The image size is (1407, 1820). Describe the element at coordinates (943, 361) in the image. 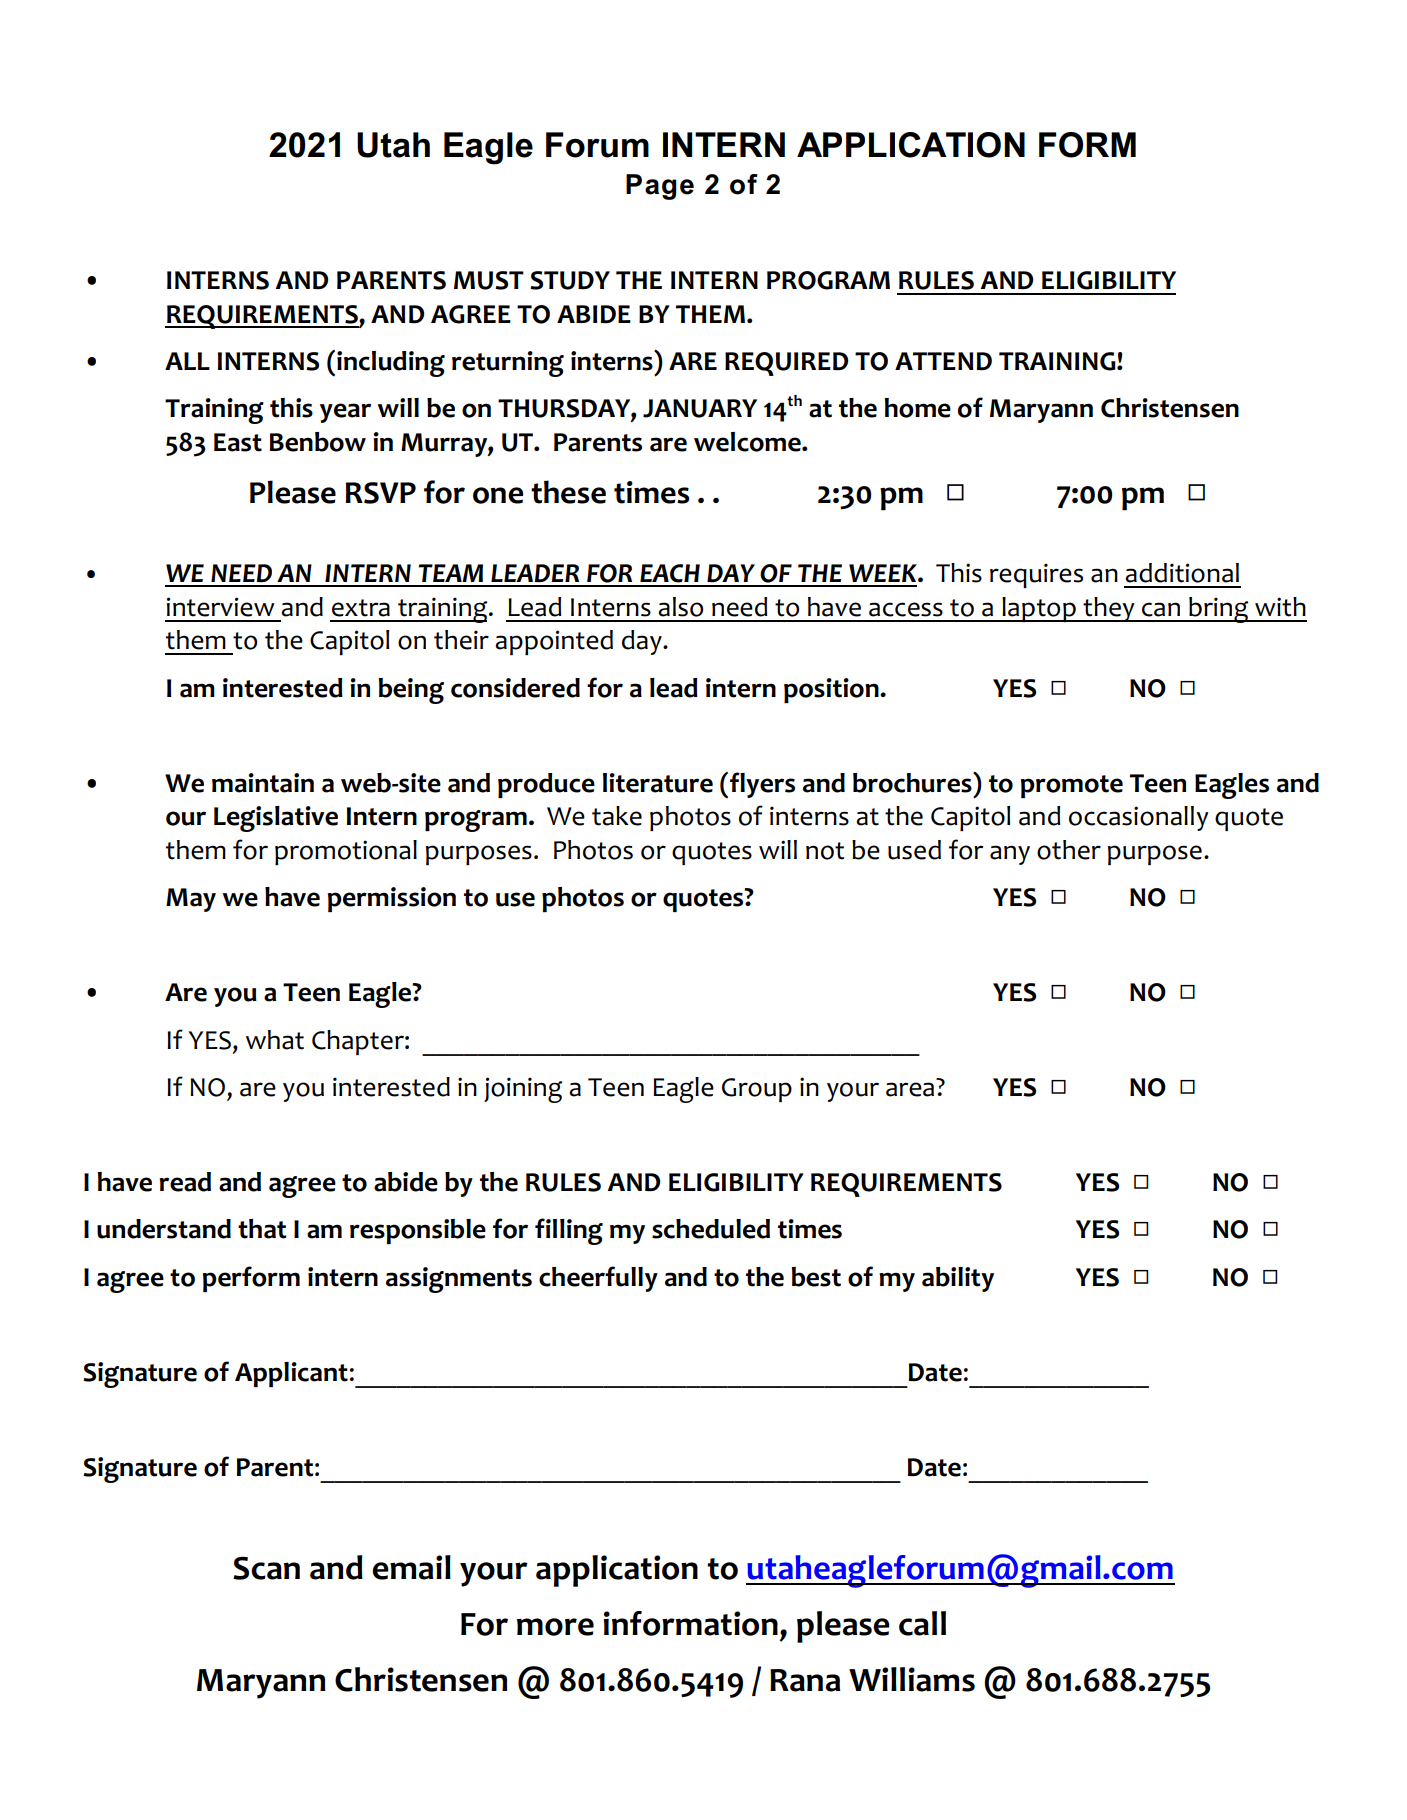

I see `ATTEND` at that location.
